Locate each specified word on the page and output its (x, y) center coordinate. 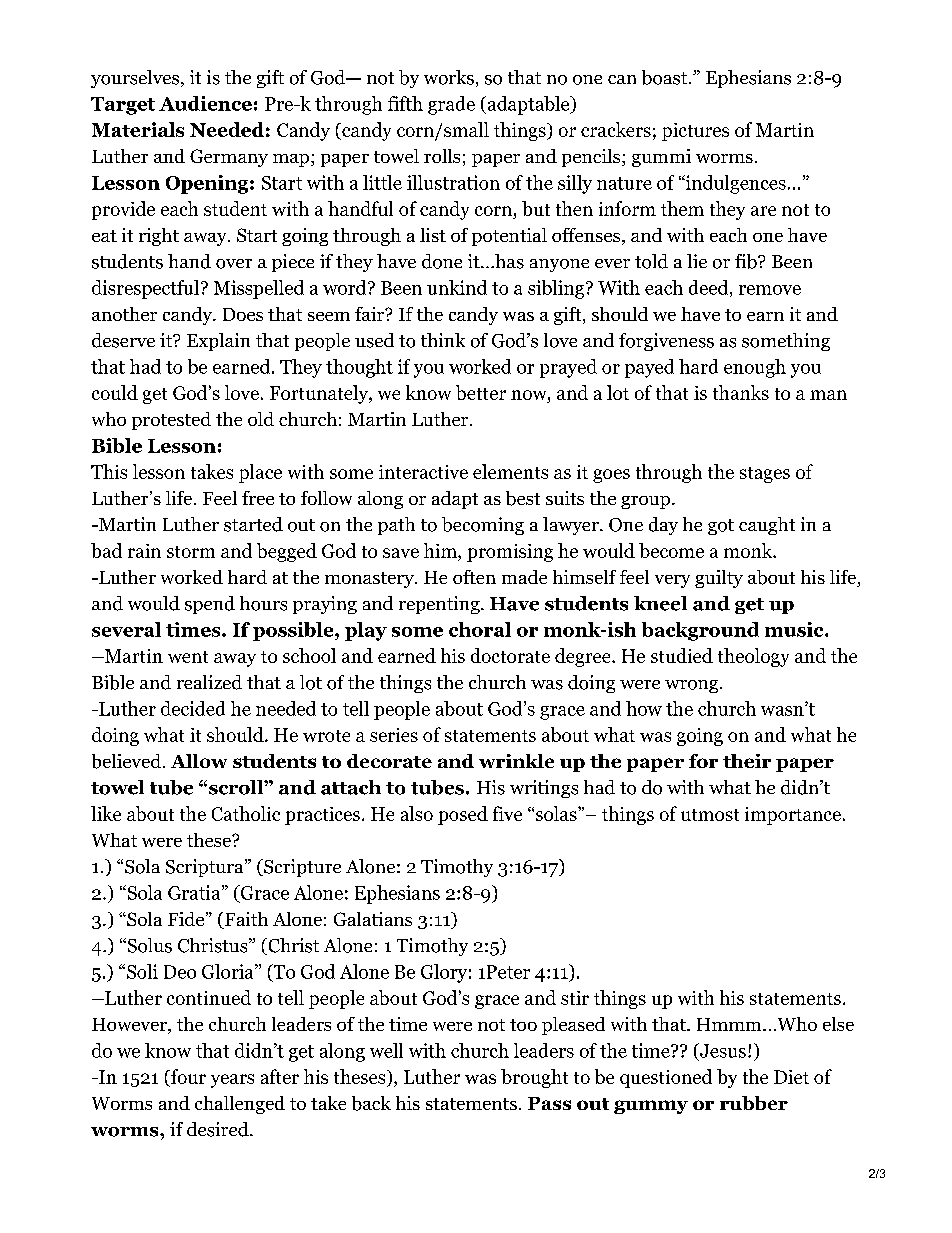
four (187, 1076)
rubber (754, 1103)
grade (451, 105)
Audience (205, 103)
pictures (695, 132)
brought (534, 1078)
